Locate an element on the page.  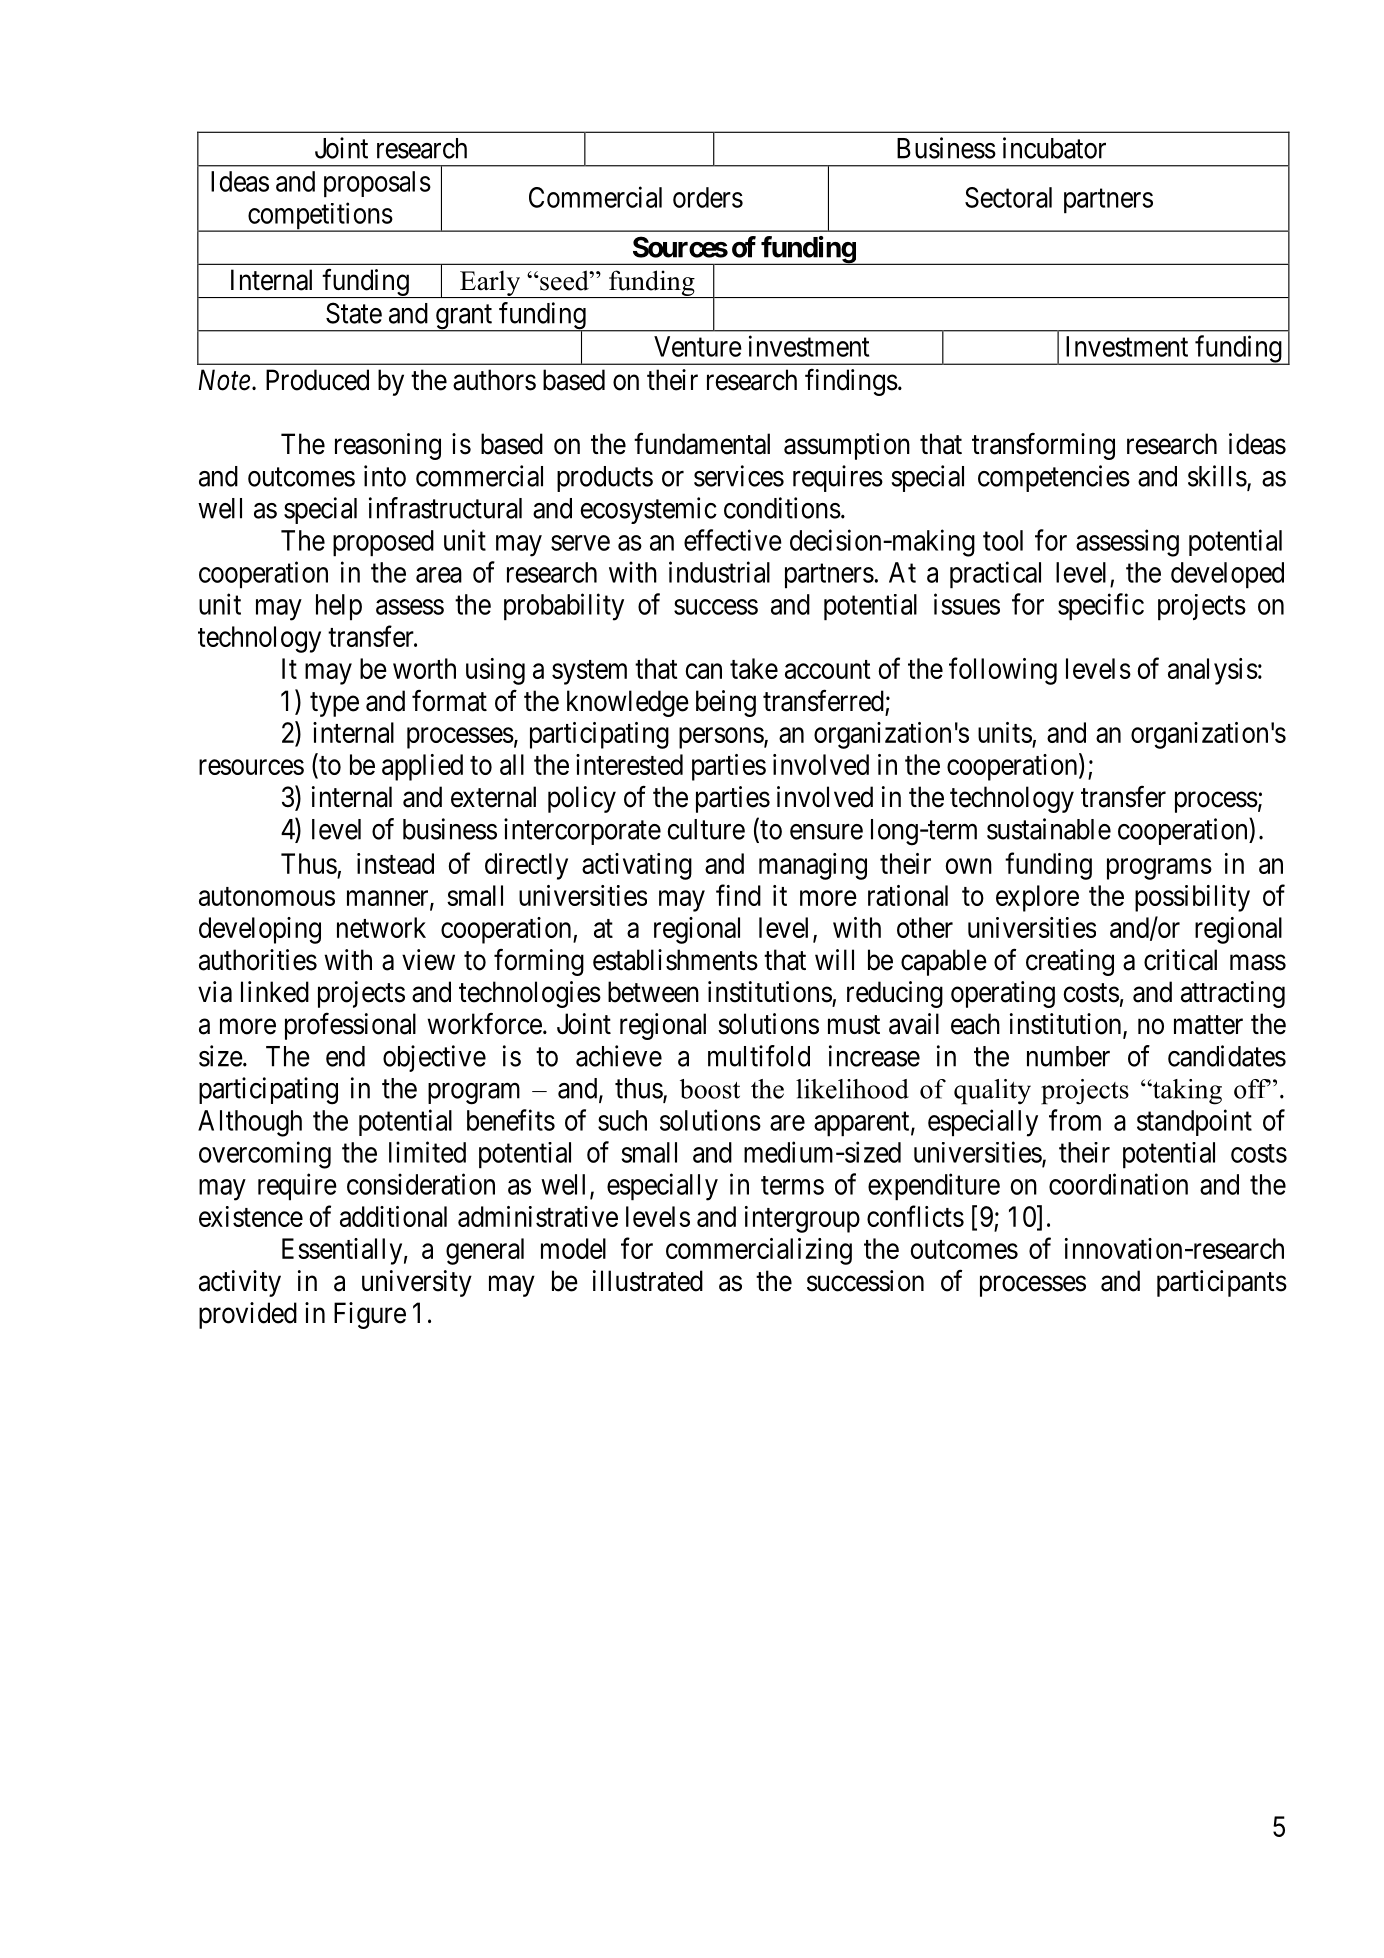
proposals is located at coordinates (377, 184).
